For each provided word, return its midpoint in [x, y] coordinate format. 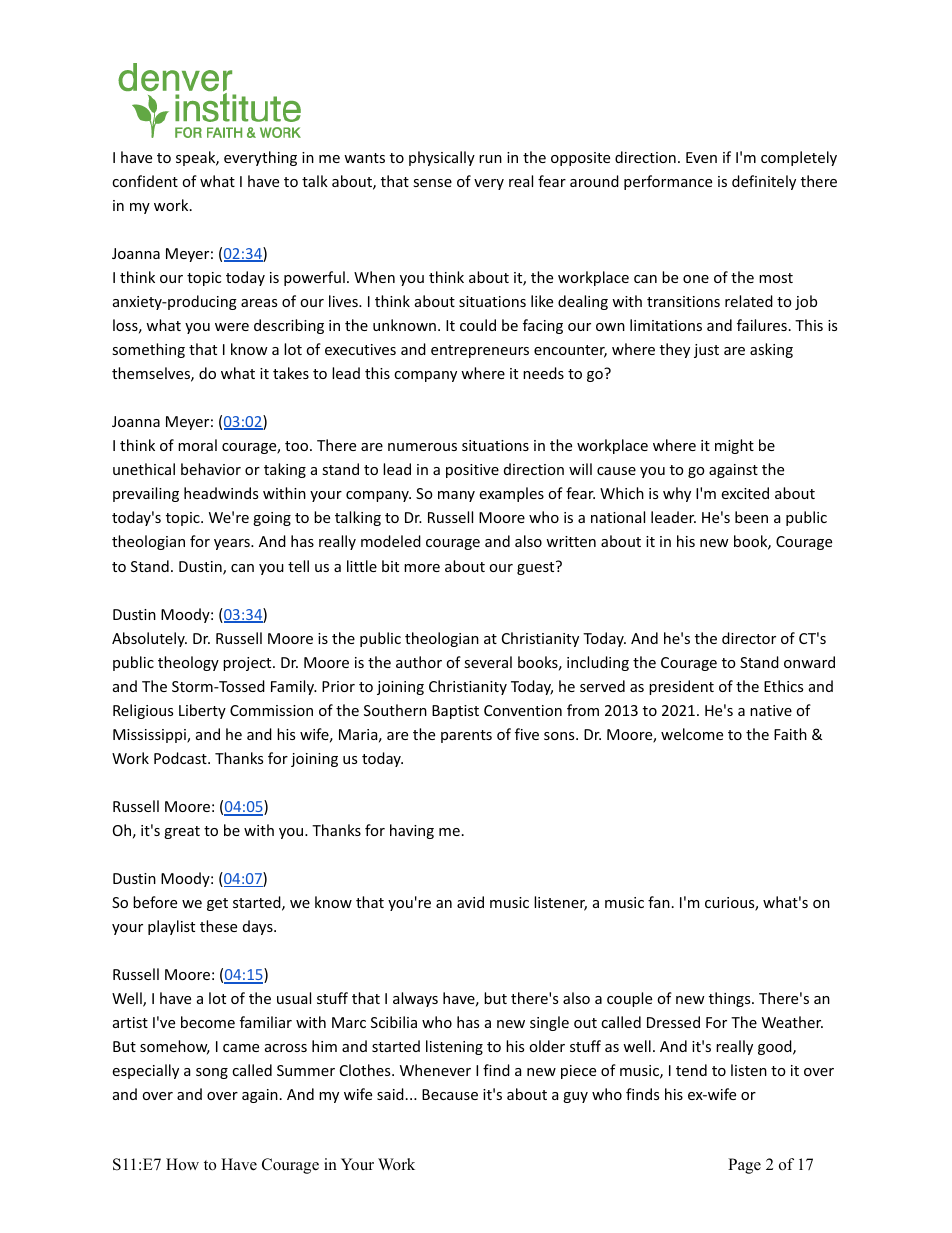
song [212, 1073]
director [749, 638]
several [488, 662]
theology [188, 663]
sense [432, 183]
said [390, 1094]
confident [145, 181]
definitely [764, 182]
